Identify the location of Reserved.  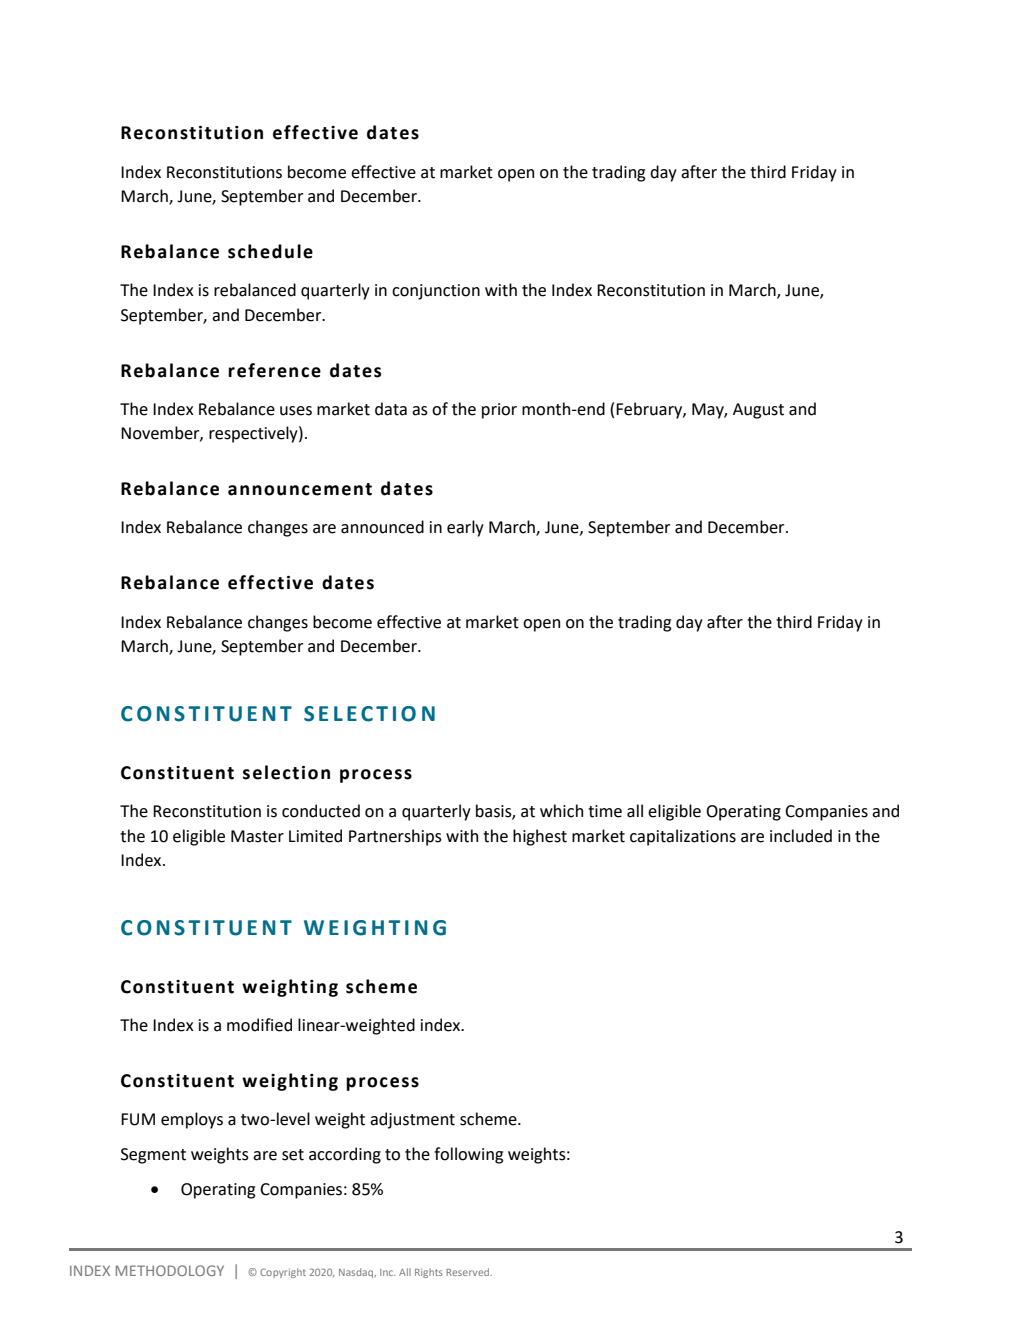
(469, 1272).
